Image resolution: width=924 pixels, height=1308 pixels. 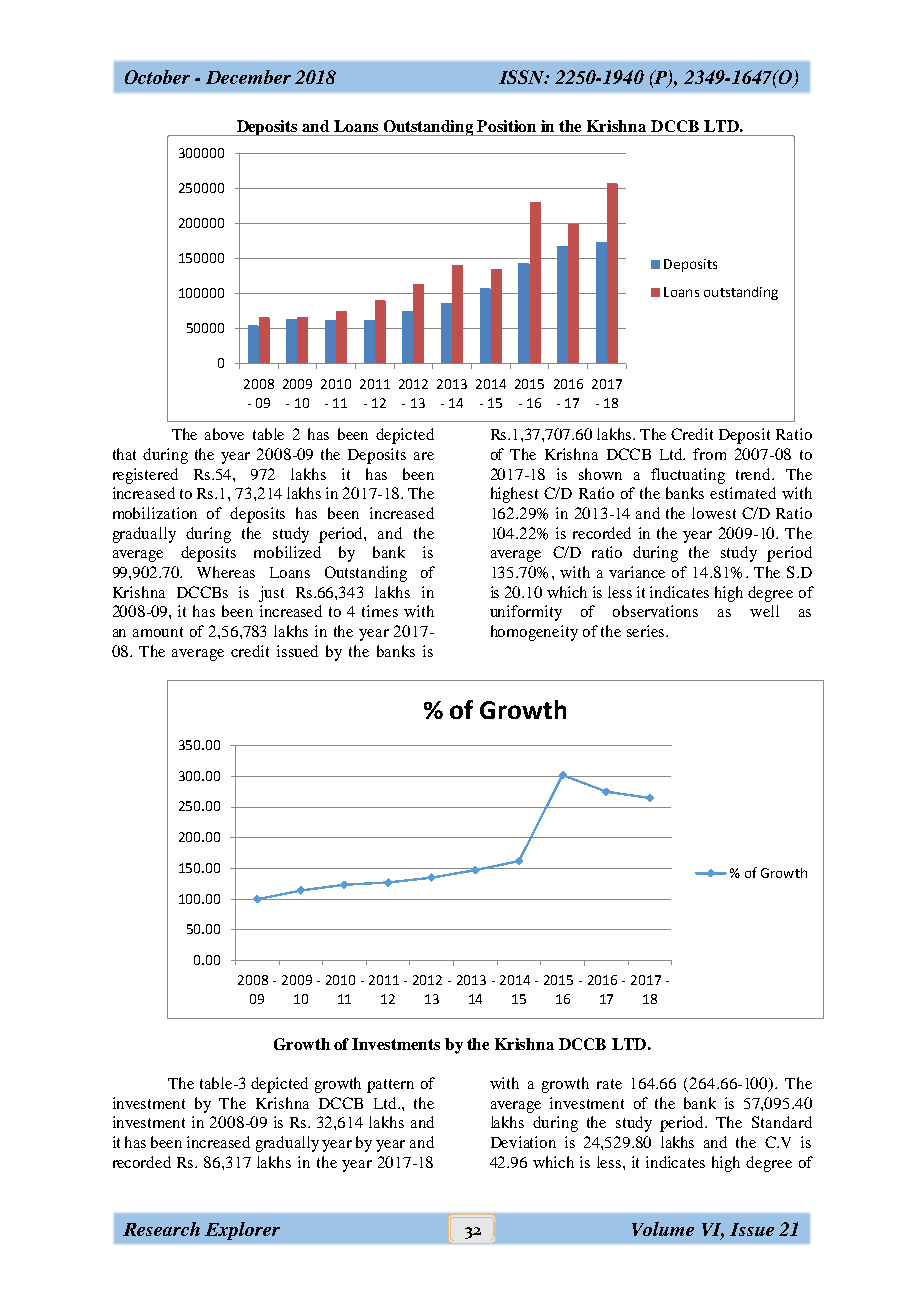 I want to click on amount, so click(x=158, y=632).
